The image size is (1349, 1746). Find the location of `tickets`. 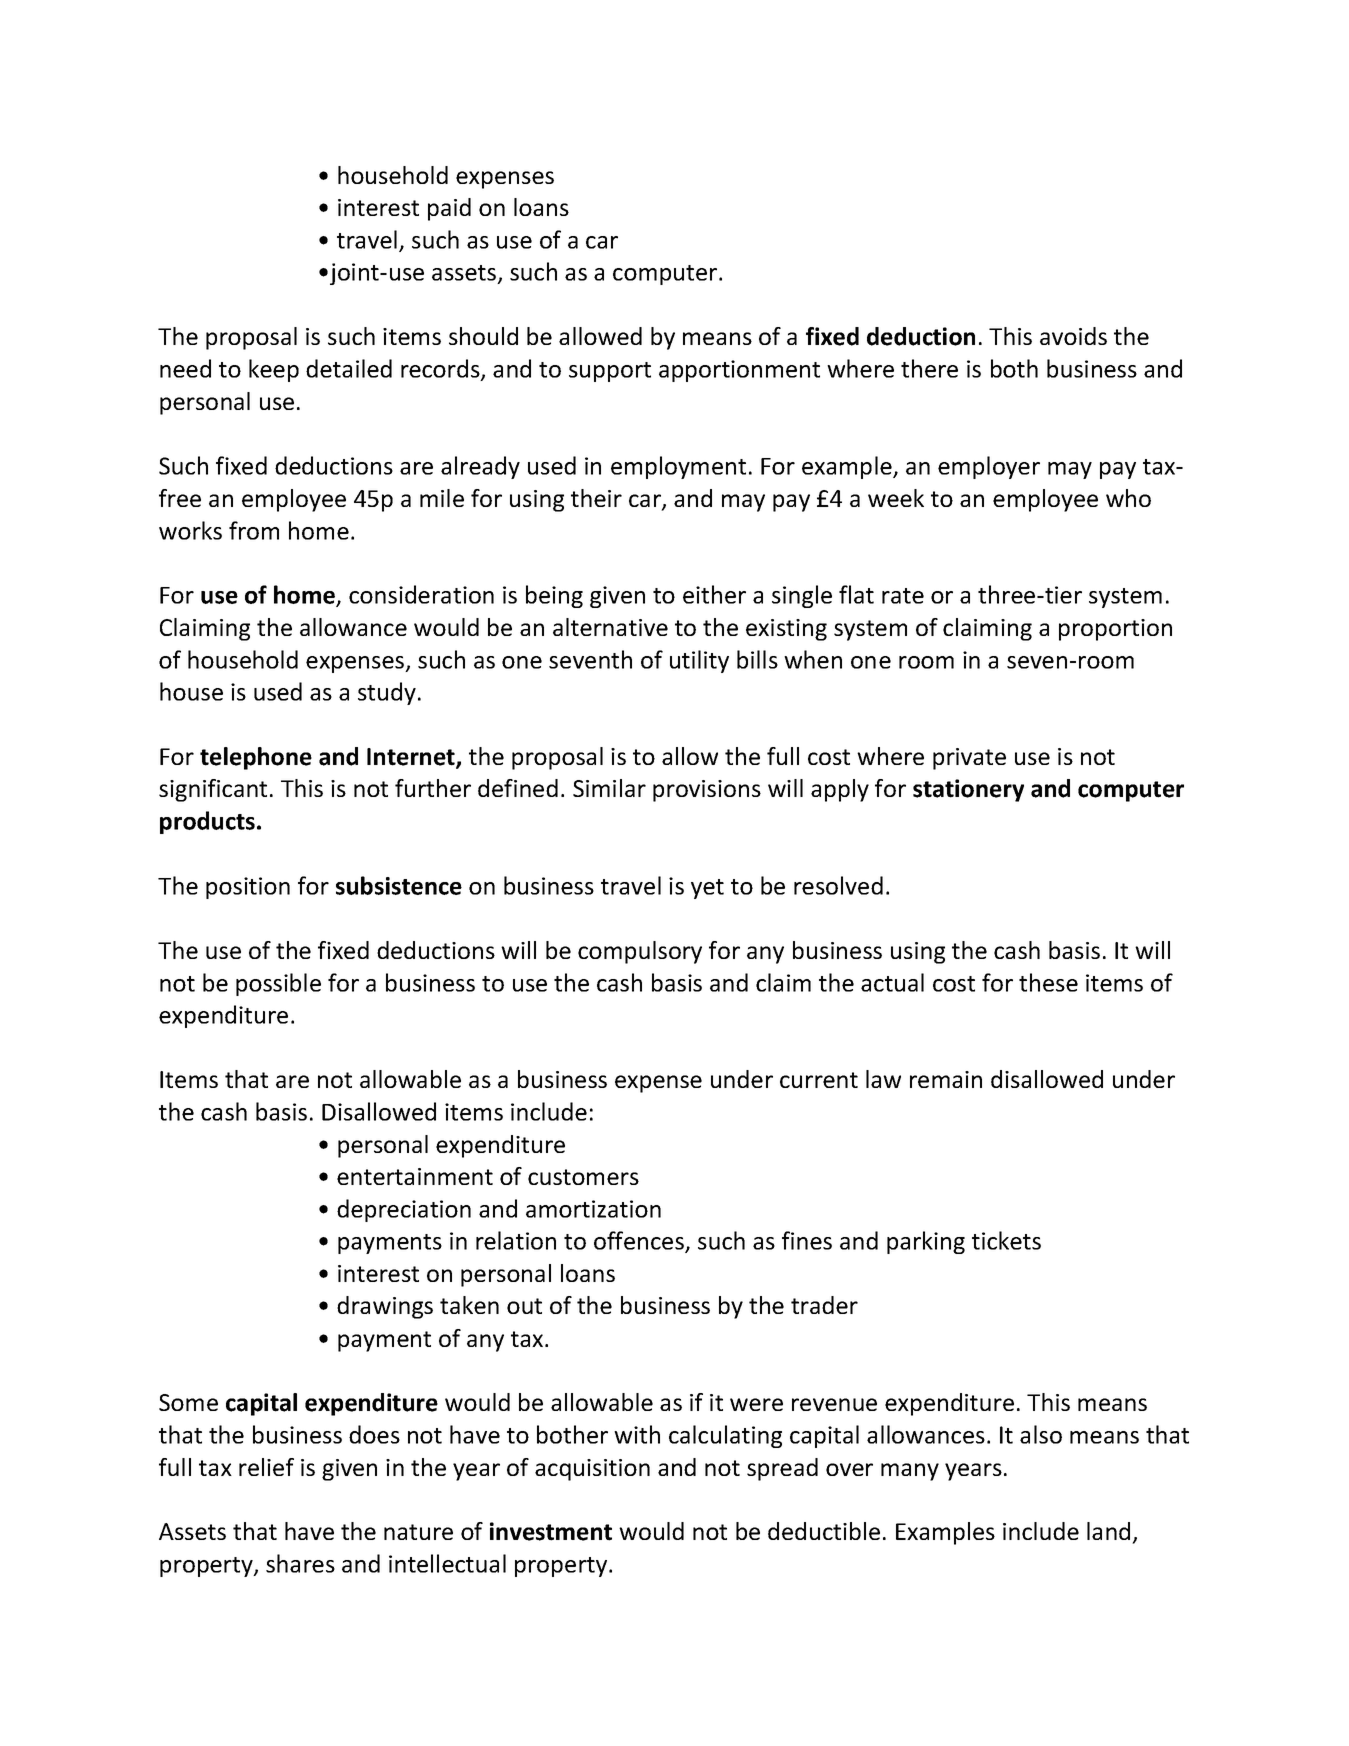

tickets is located at coordinates (1006, 1240).
